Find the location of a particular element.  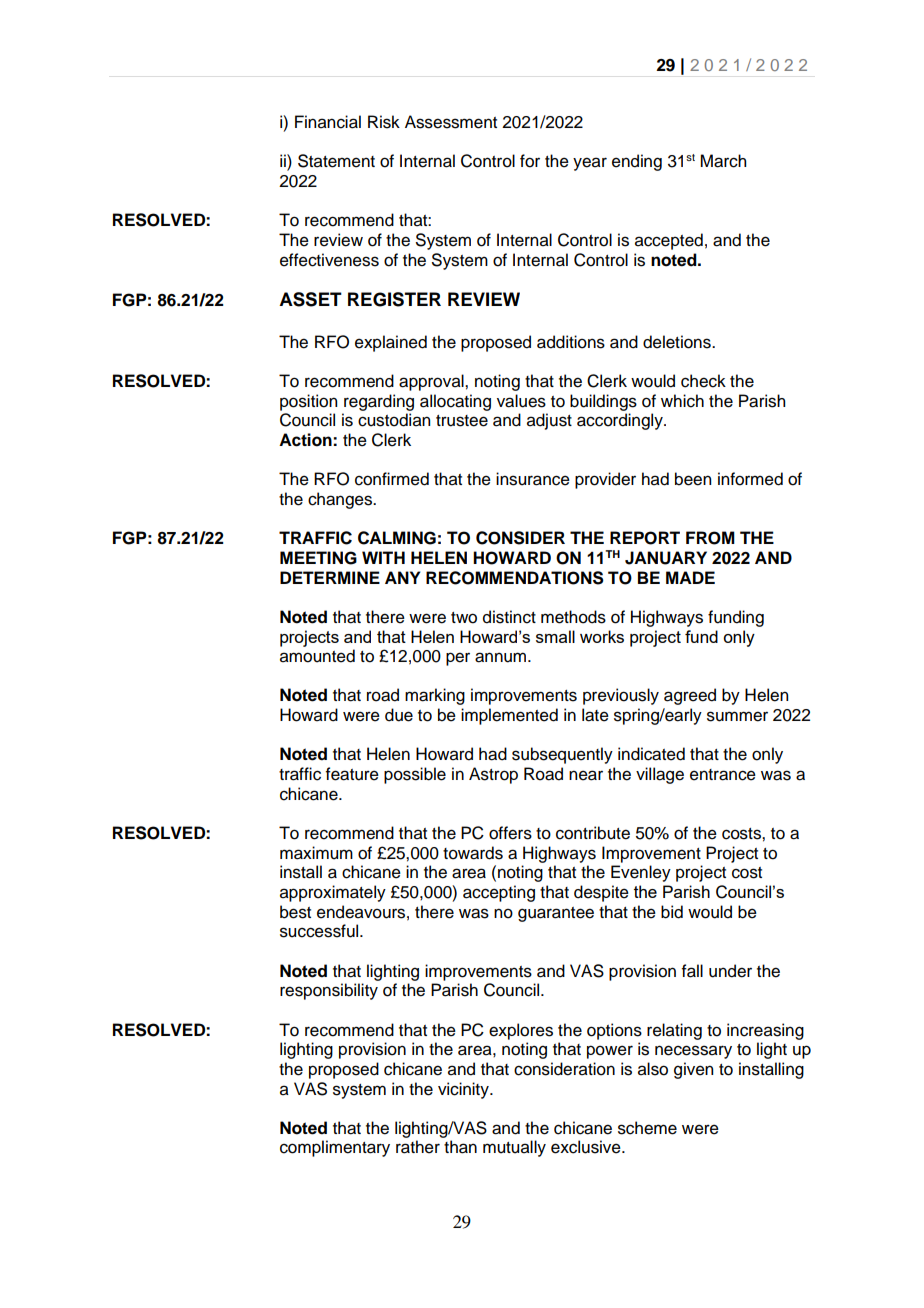

MADE is located at coordinates (690, 577).
